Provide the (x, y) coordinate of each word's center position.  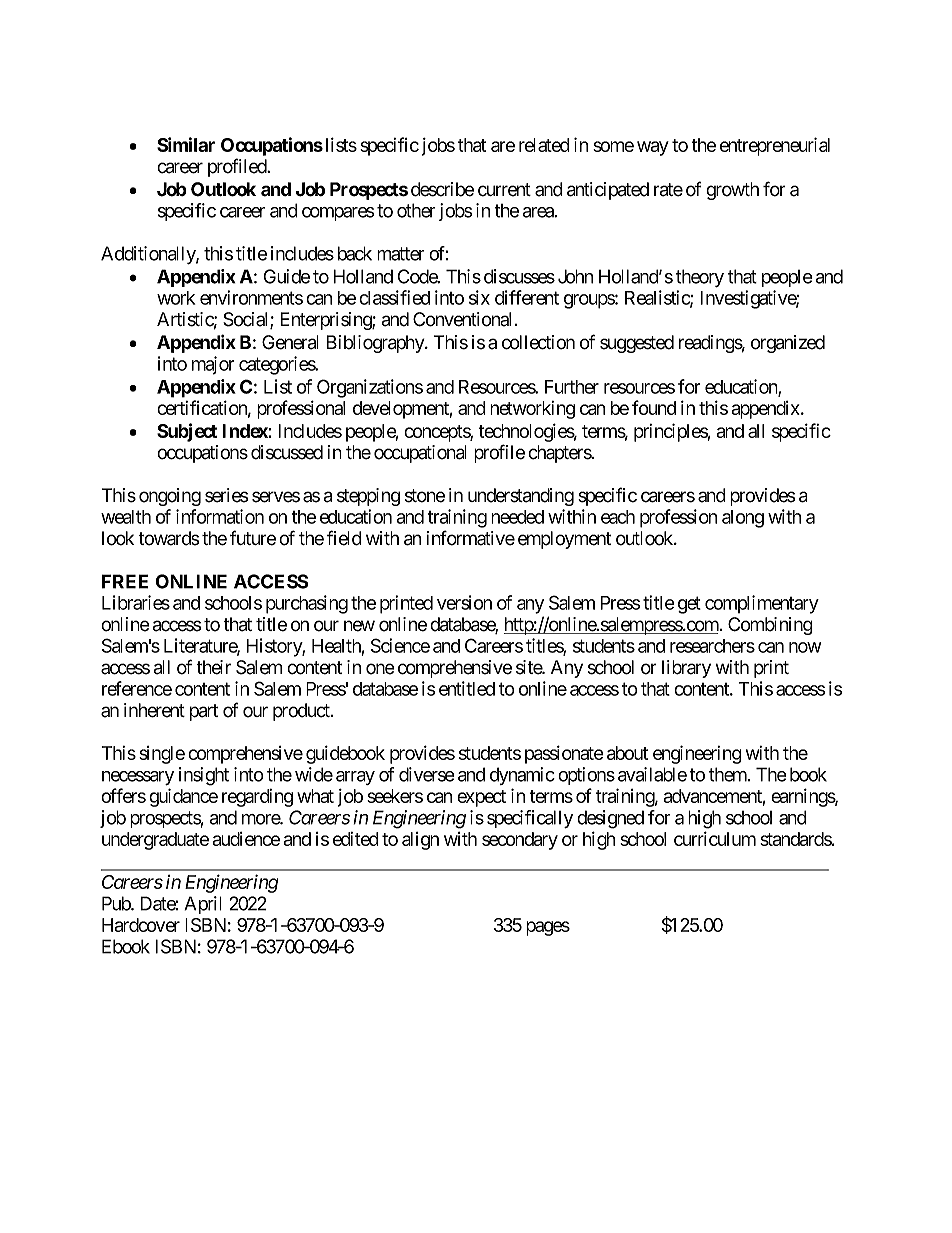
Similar (186, 144)
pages (548, 928)
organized (788, 344)
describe (442, 189)
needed (517, 517)
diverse (427, 774)
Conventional (462, 319)
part (204, 712)
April (203, 905)
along (743, 519)
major (213, 365)
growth (732, 191)
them (729, 774)
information (220, 516)
